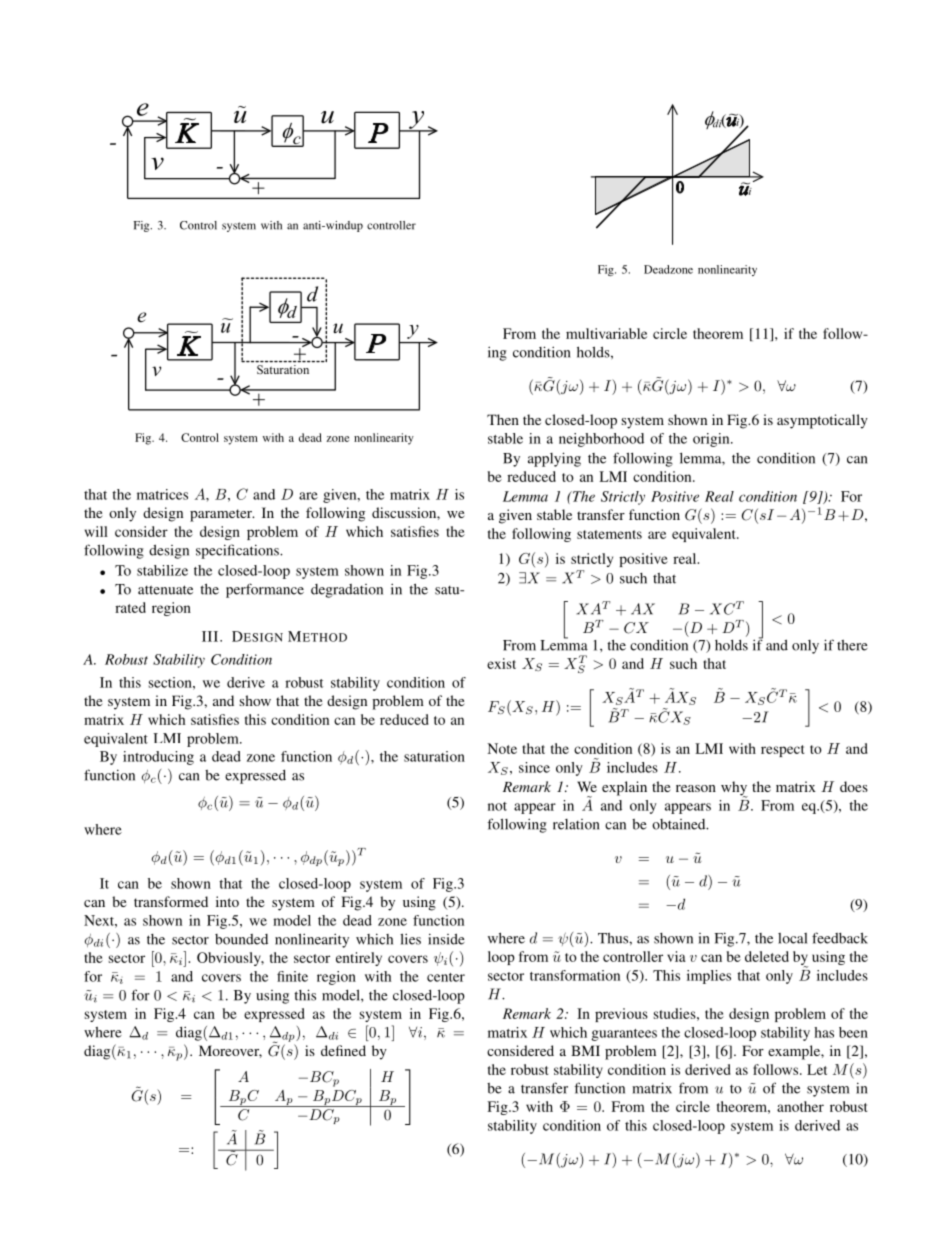 The height and width of the screenshot is (1233, 952). Describe the element at coordinates (852, 645) in the screenshot. I see `there` at that location.
